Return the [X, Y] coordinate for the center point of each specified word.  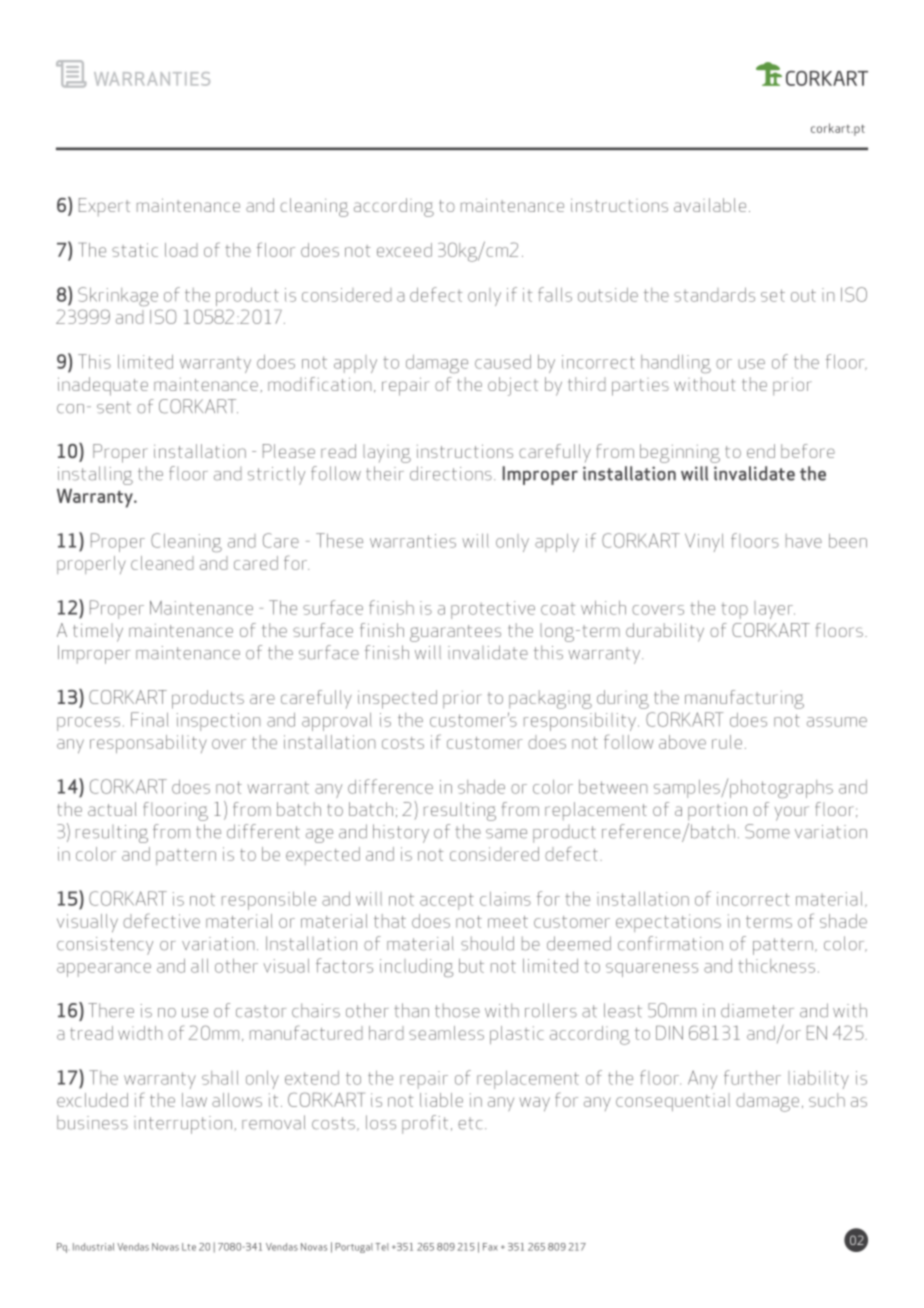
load [181, 250]
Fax [490, 1247]
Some [767, 831]
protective [493, 610]
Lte [189, 1247]
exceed [404, 250]
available [710, 205]
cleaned [162, 563]
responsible [269, 900]
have [804, 541]
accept [447, 901]
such [827, 1100]
